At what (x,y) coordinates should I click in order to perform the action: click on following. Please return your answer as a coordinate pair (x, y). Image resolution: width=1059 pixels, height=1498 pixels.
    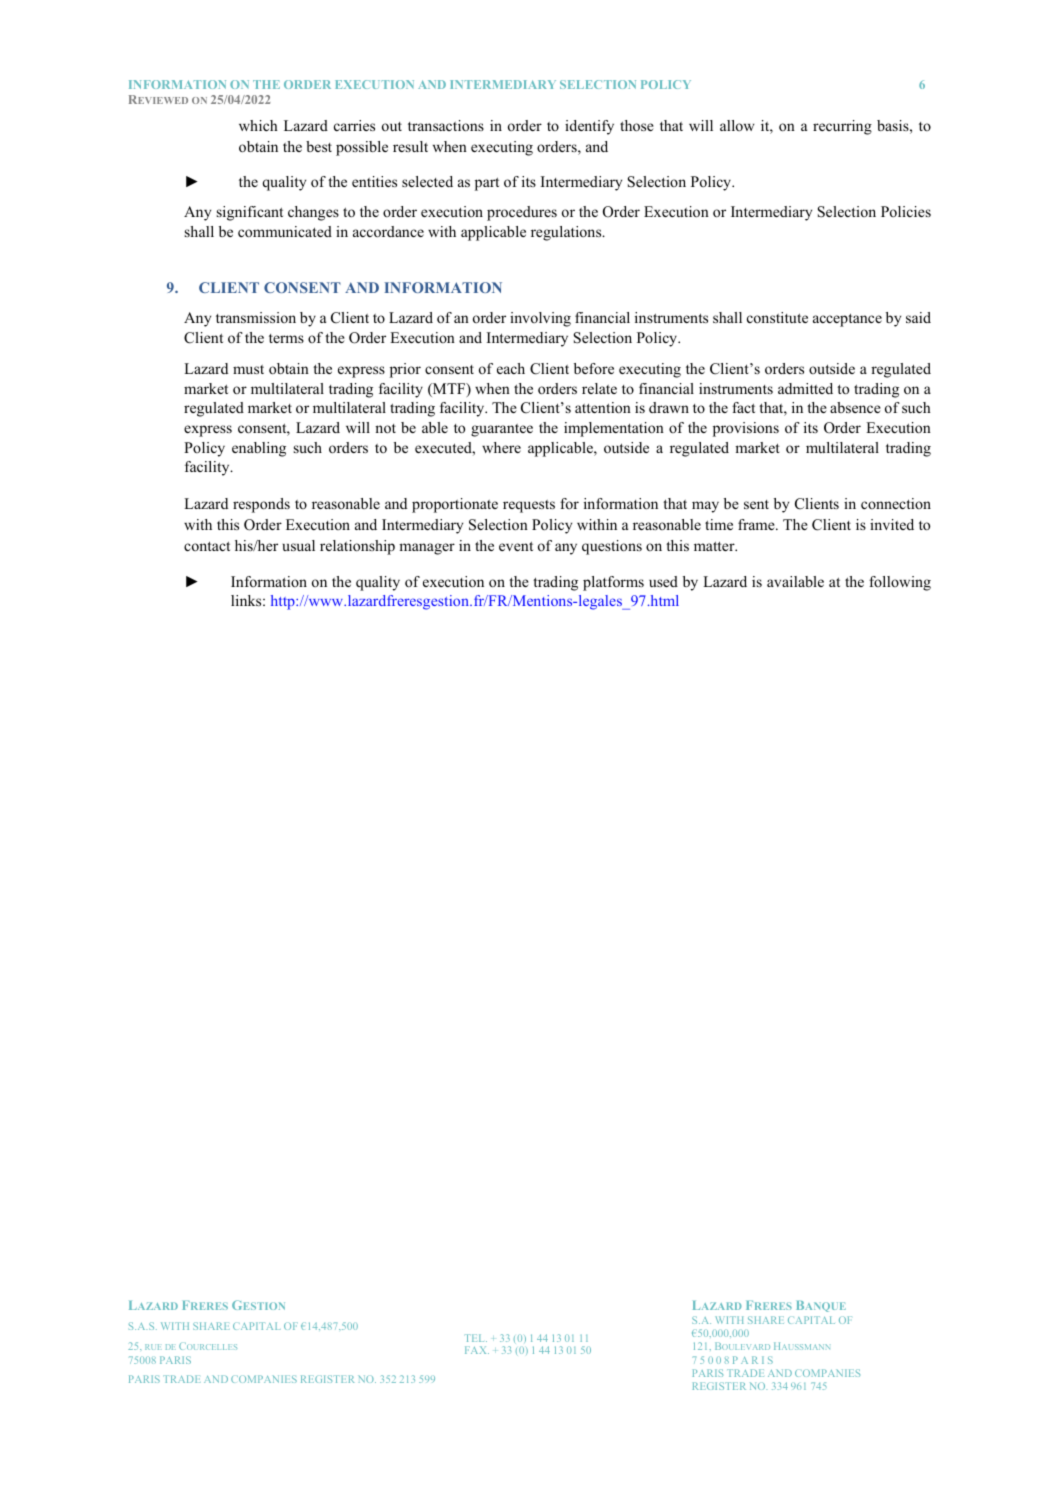
    Looking at the image, I should click on (900, 583).
